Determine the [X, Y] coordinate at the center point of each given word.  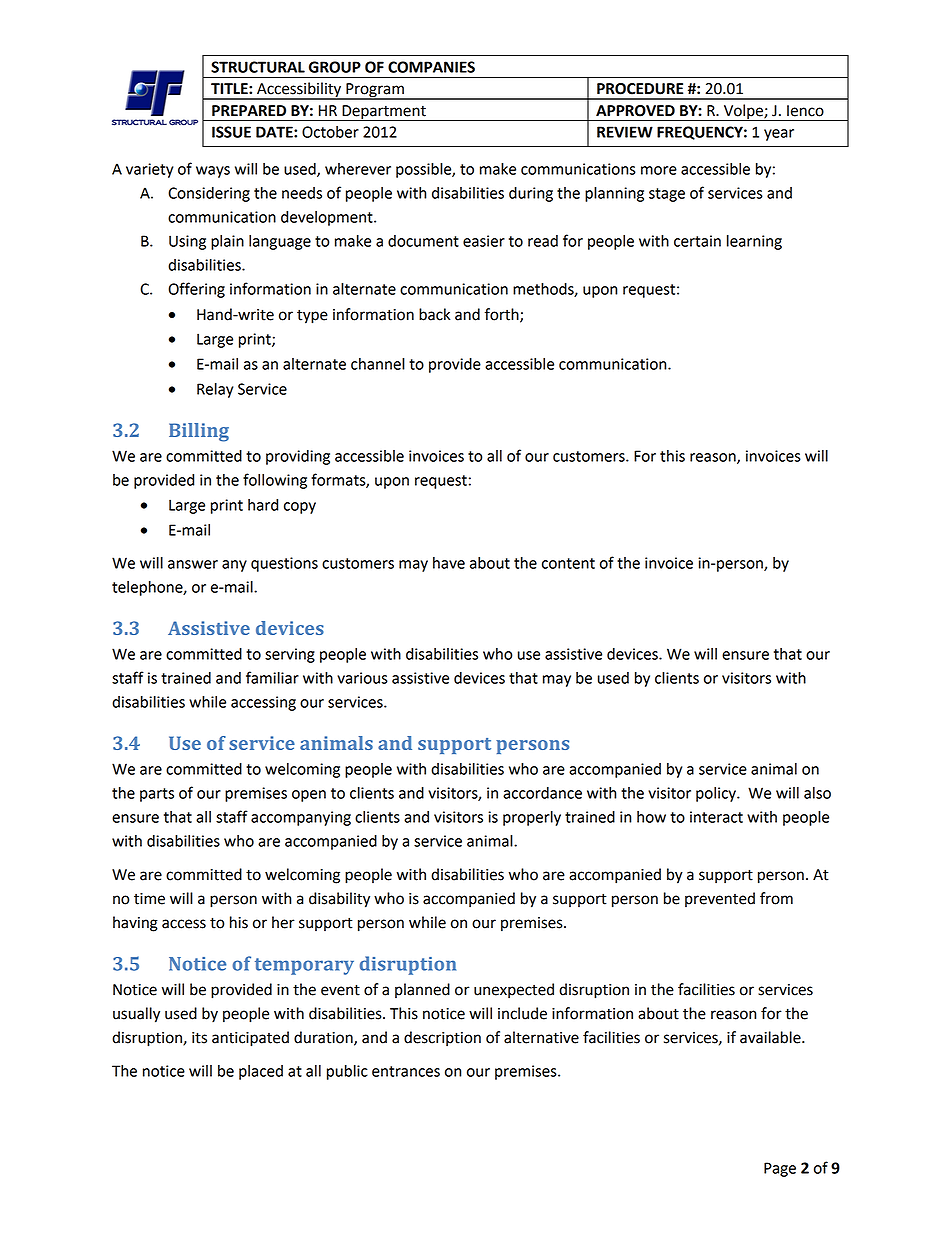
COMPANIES [431, 67]
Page [780, 1169]
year [779, 135]
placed [261, 1072]
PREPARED [249, 110]
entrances [406, 1071]
